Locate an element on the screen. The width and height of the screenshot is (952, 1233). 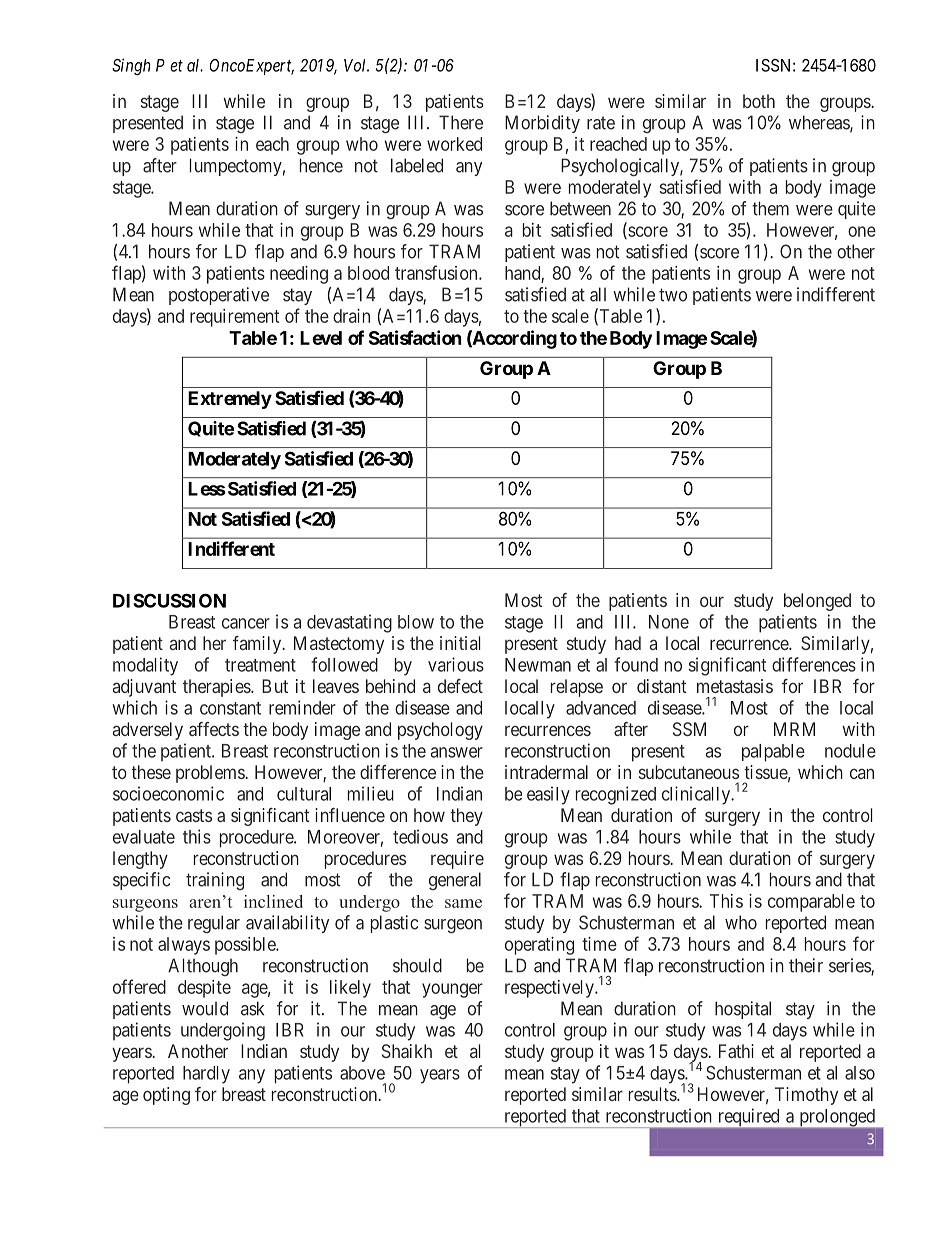
they is located at coordinates (466, 817).
